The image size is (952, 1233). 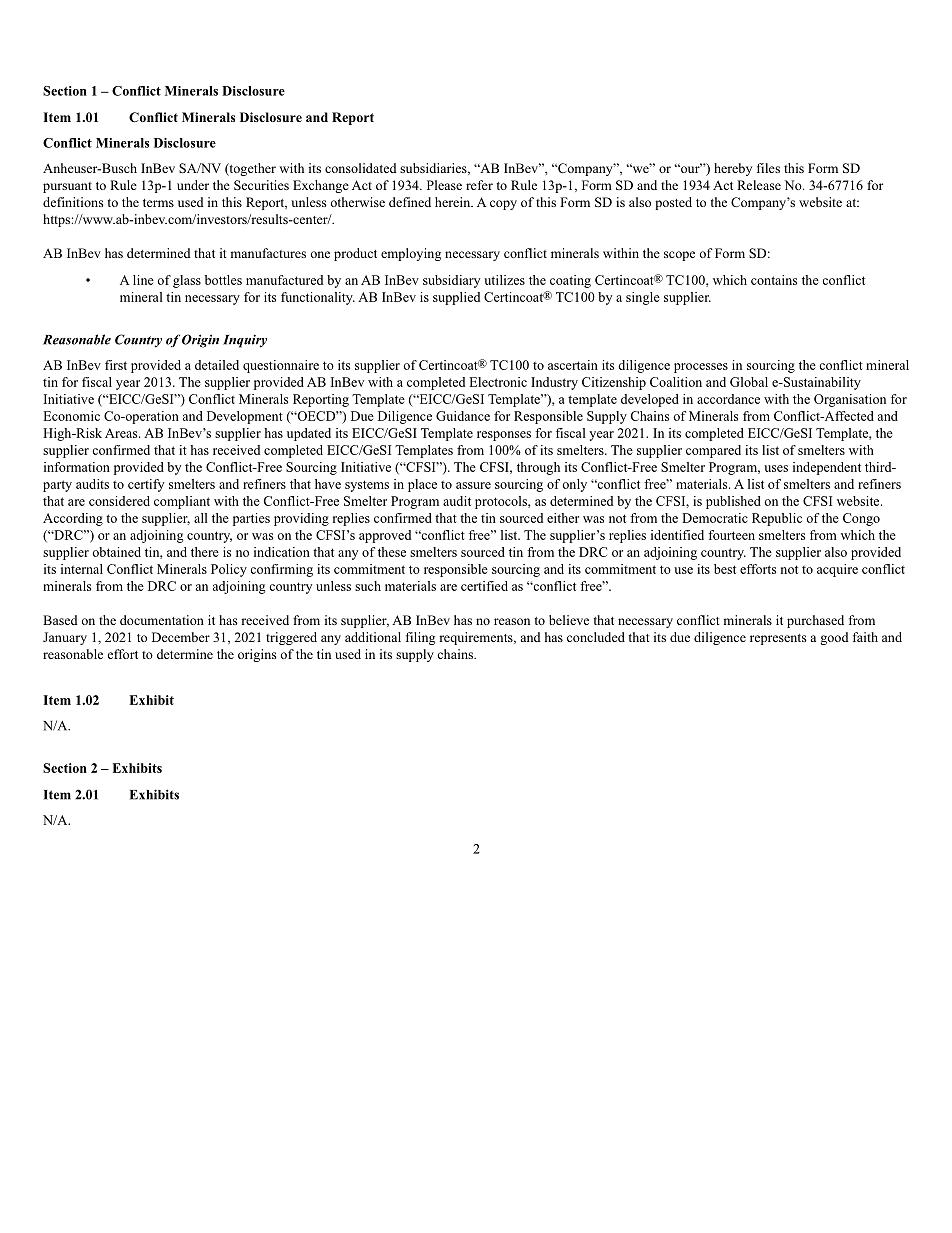 I want to click on Electronic, so click(x=498, y=382).
